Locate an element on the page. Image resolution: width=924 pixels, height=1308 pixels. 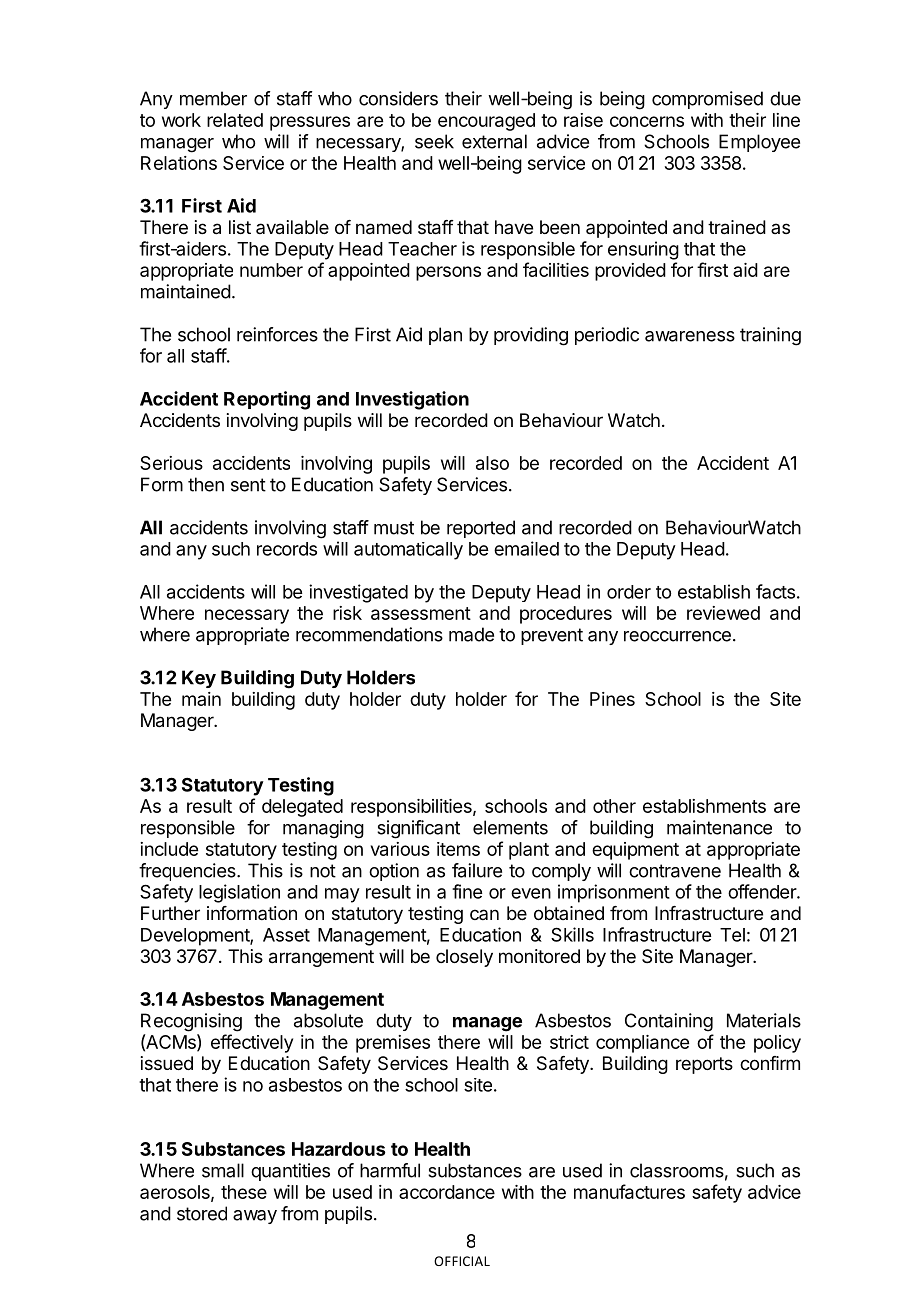
OFFICIAL is located at coordinates (462, 1261).
